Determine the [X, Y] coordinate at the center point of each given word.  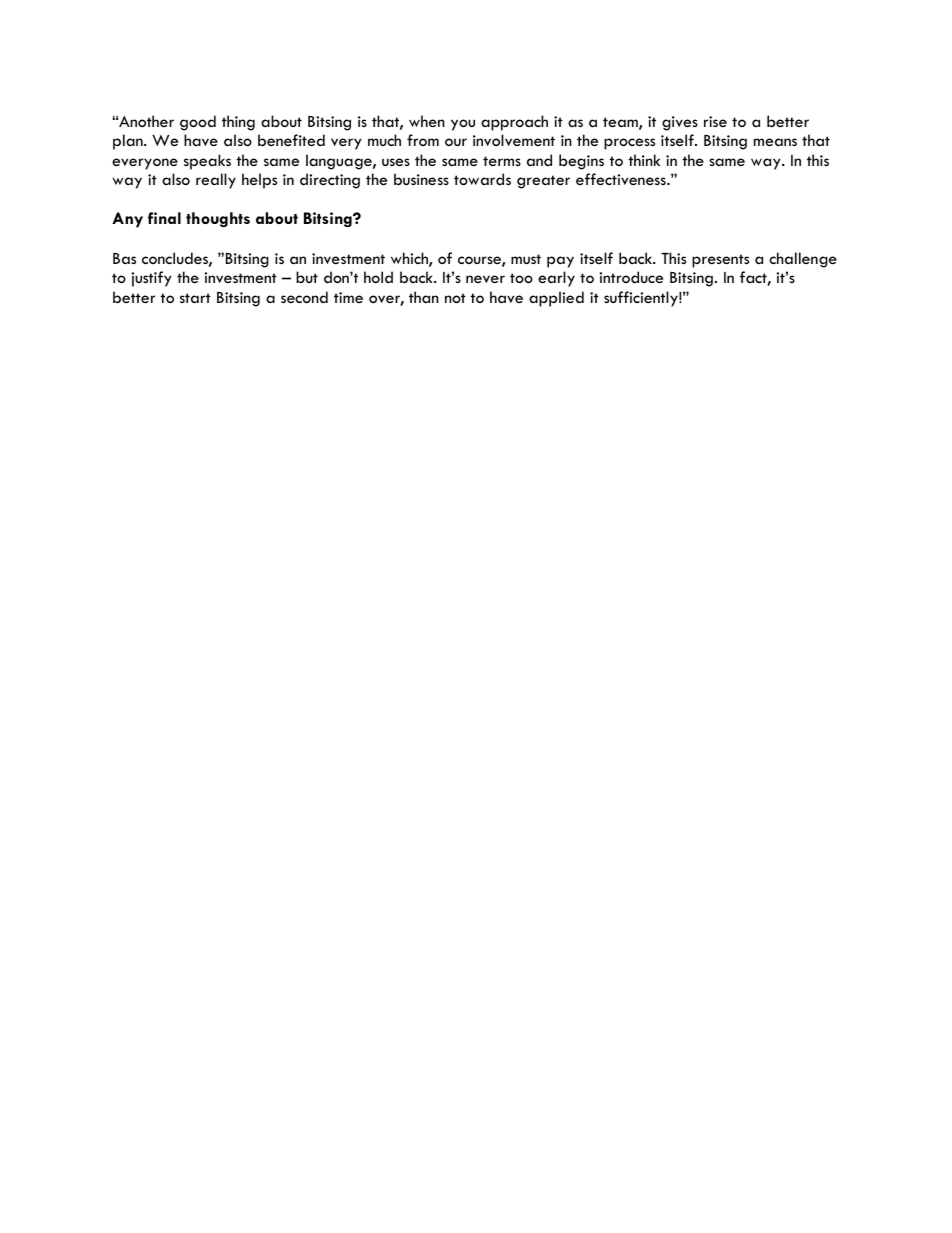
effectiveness [622, 179]
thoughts [218, 219]
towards [482, 179]
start [195, 298]
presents [720, 261]
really [216, 181]
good [198, 123]
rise [715, 121]
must [526, 259]
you [463, 125]
